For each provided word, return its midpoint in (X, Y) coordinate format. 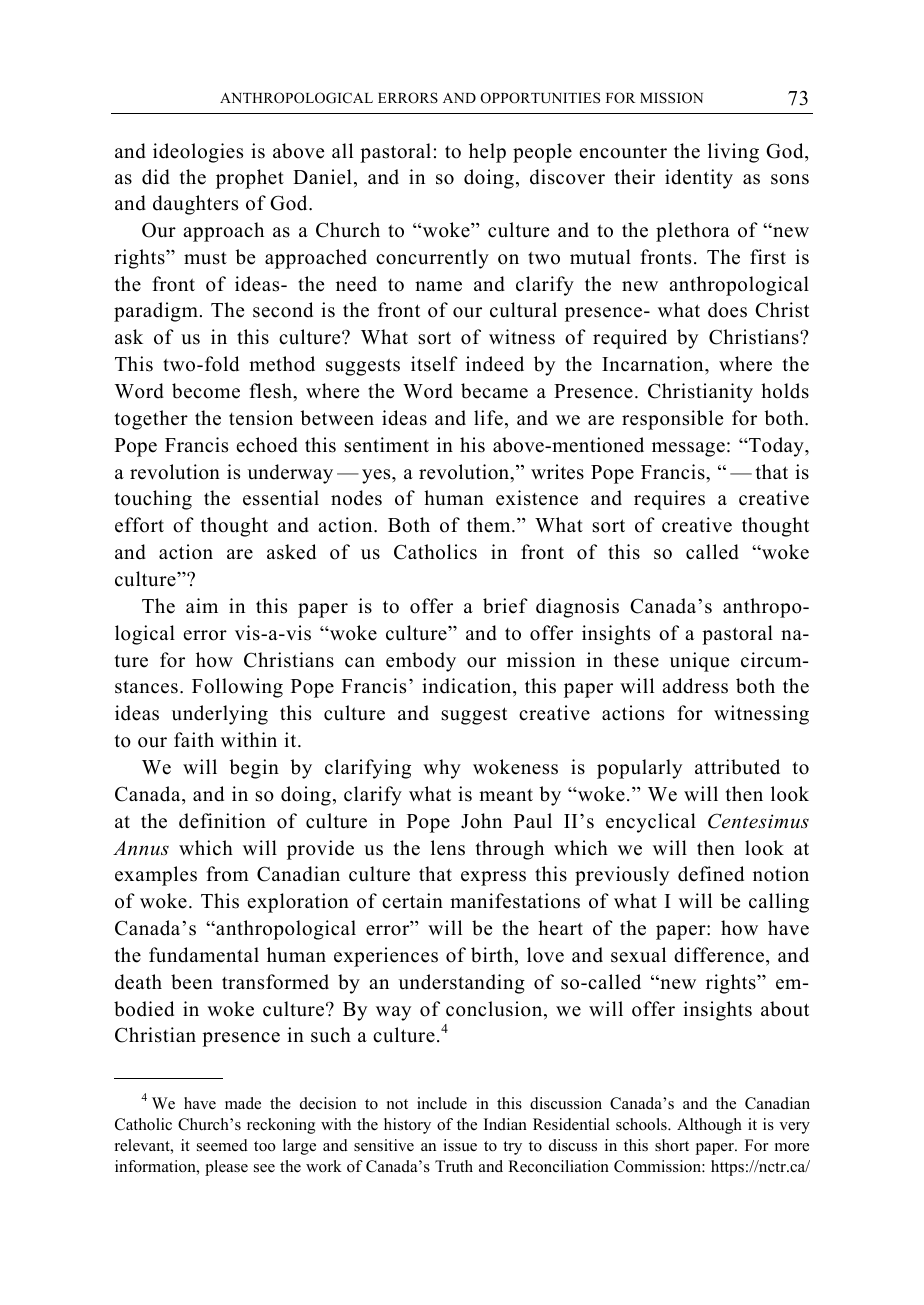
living (733, 153)
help (487, 153)
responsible (672, 420)
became (494, 391)
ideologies (198, 153)
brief (505, 606)
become (206, 391)
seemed (222, 1145)
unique (699, 662)
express (493, 878)
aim (202, 605)
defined (711, 874)
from (228, 874)
